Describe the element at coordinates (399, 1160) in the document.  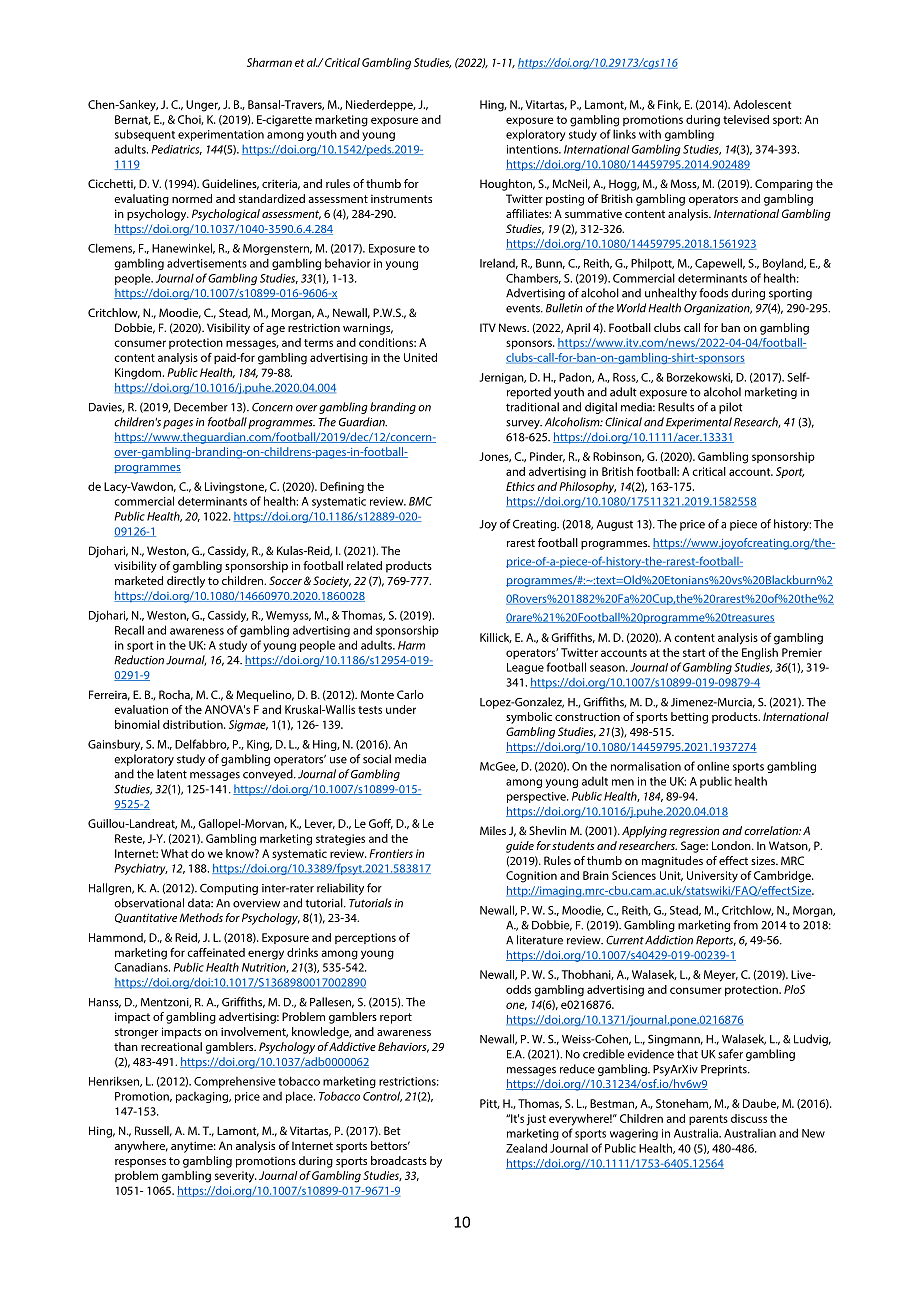
I see `broadcasts` at that location.
